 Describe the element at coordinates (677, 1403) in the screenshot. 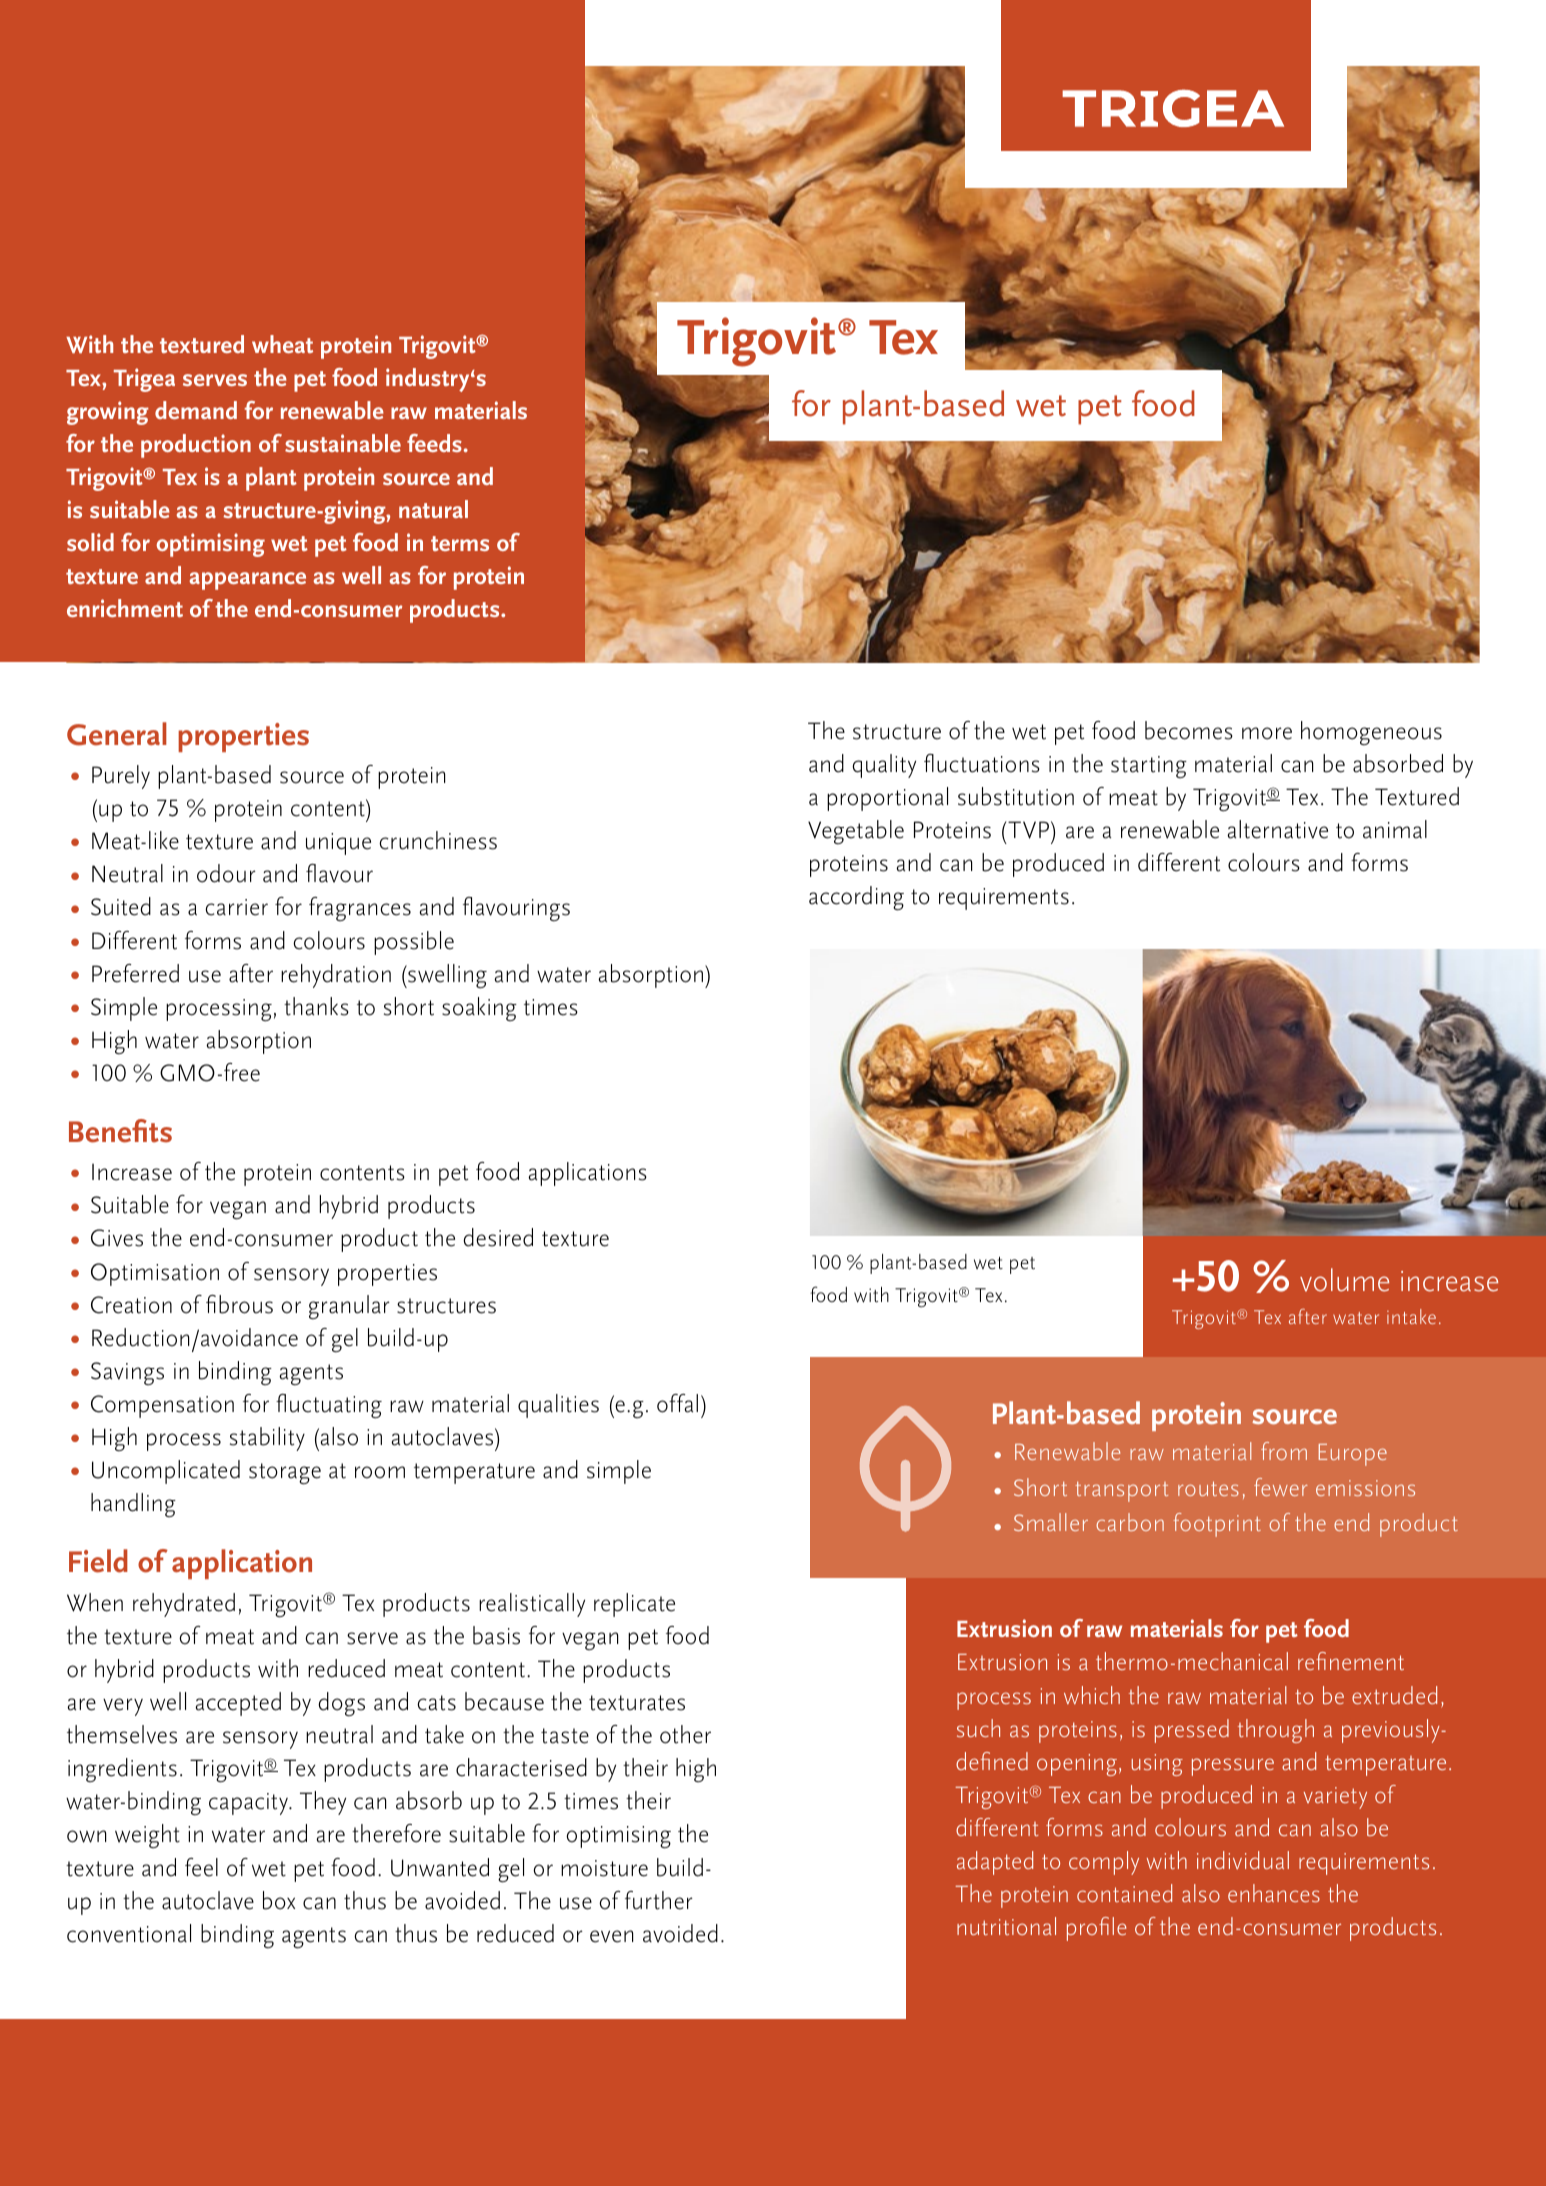

I see `offal` at that location.
